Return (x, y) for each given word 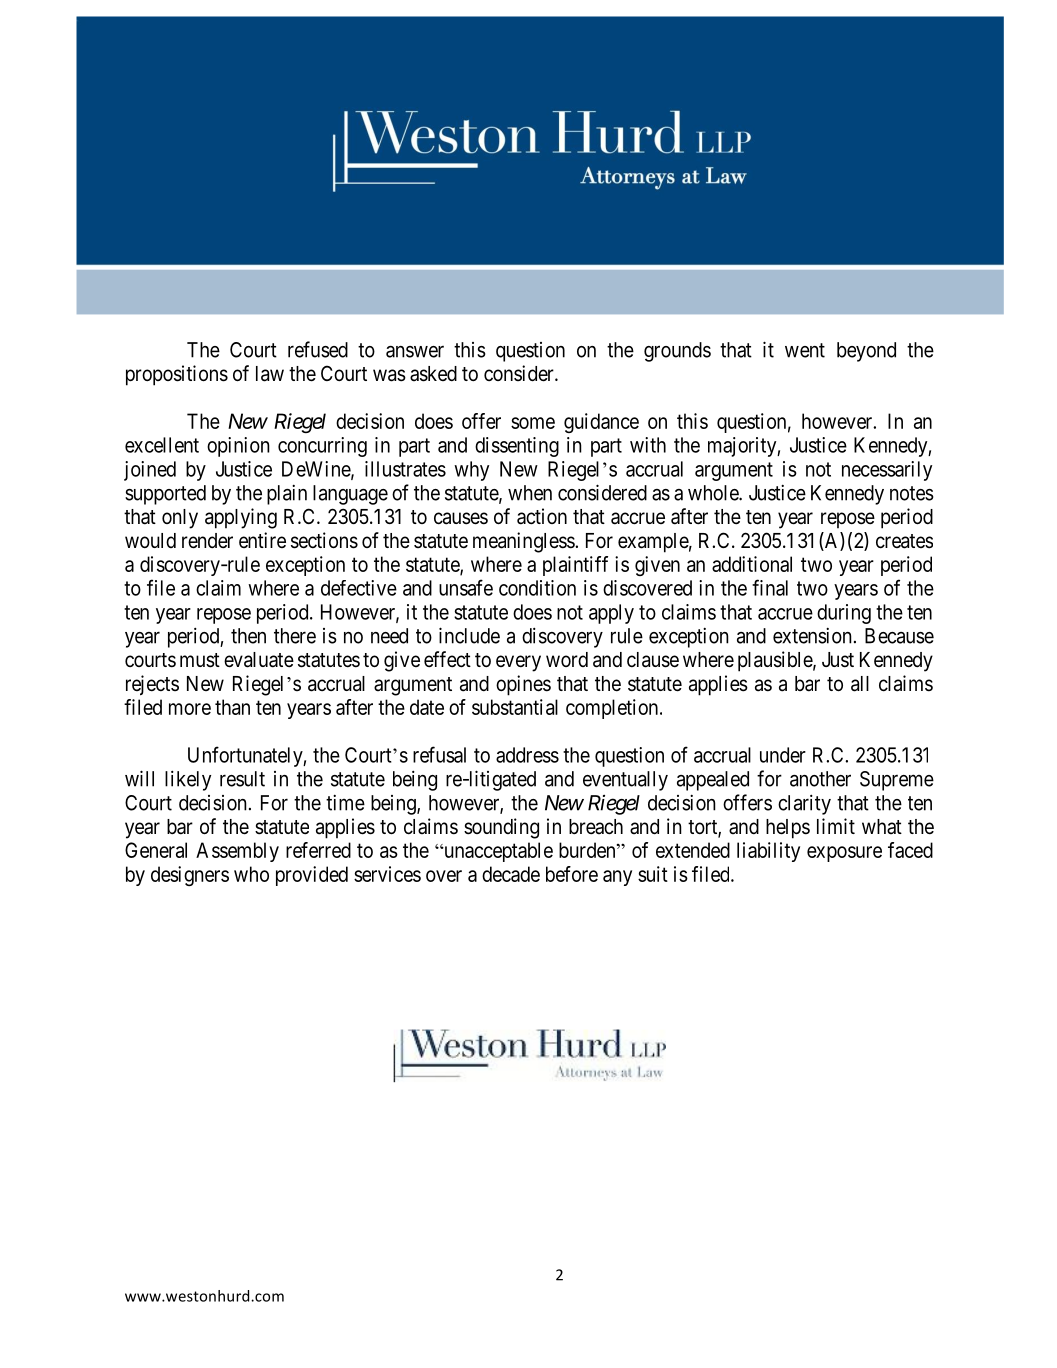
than (232, 707)
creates (904, 541)
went (805, 350)
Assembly (237, 852)
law (270, 374)
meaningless (524, 542)
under (783, 755)
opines (523, 685)
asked (433, 374)
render (207, 541)
